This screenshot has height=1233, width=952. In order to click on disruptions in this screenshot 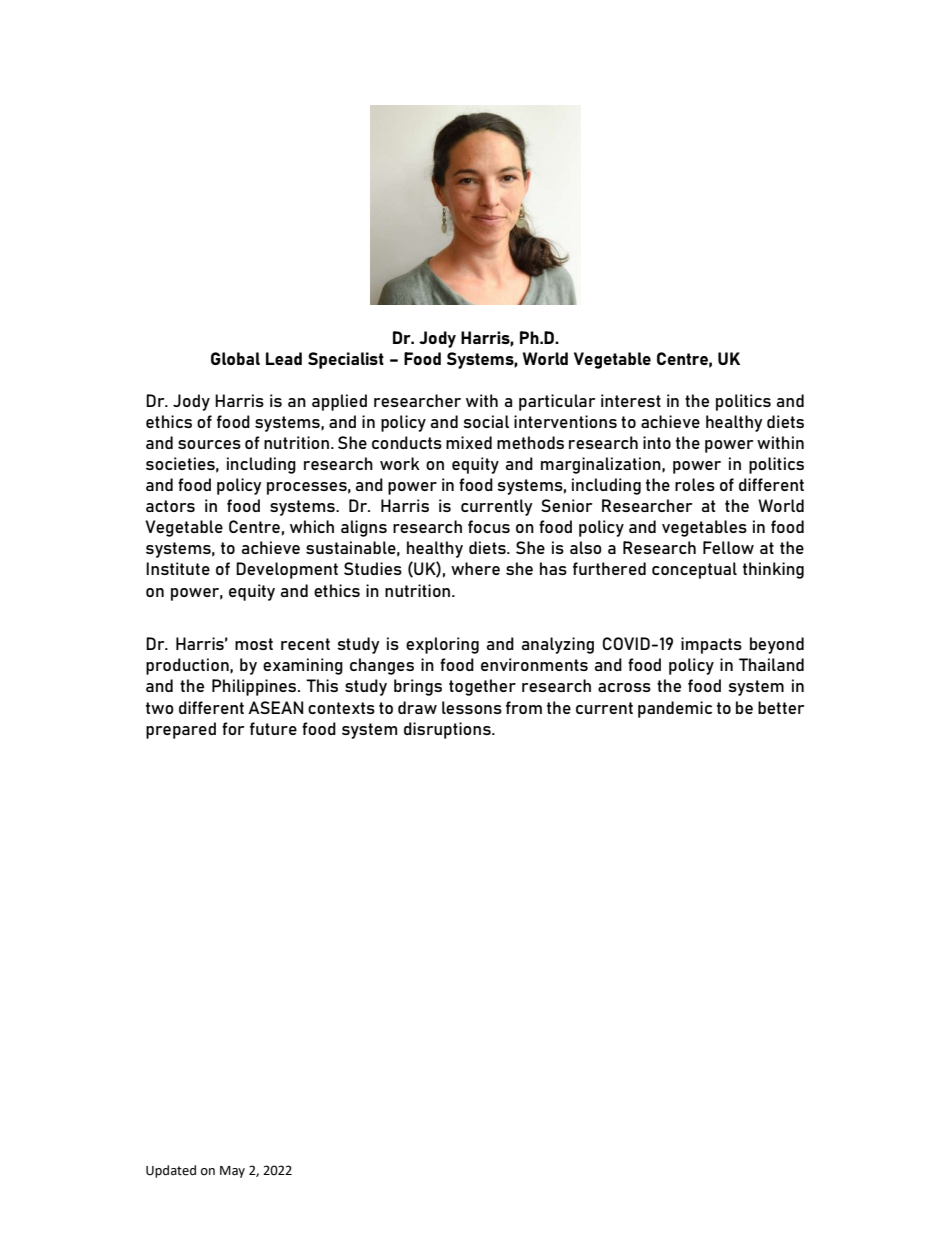, I will do `click(448, 730)`.
